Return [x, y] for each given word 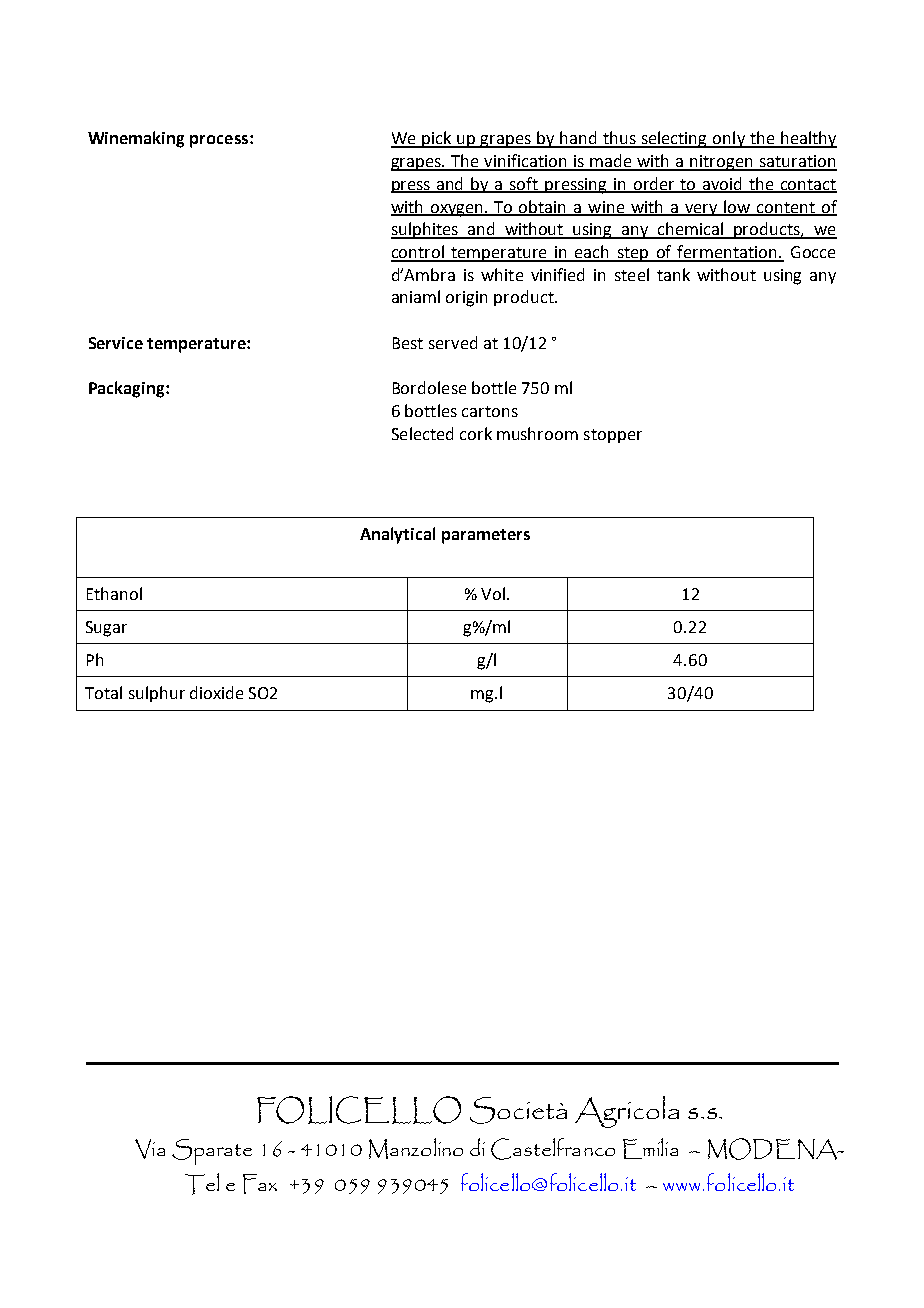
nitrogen [721, 163]
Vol [493, 593]
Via [150, 1149]
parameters [486, 536]
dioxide [216, 692]
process [219, 141]
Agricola [627, 1112]
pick [437, 139]
